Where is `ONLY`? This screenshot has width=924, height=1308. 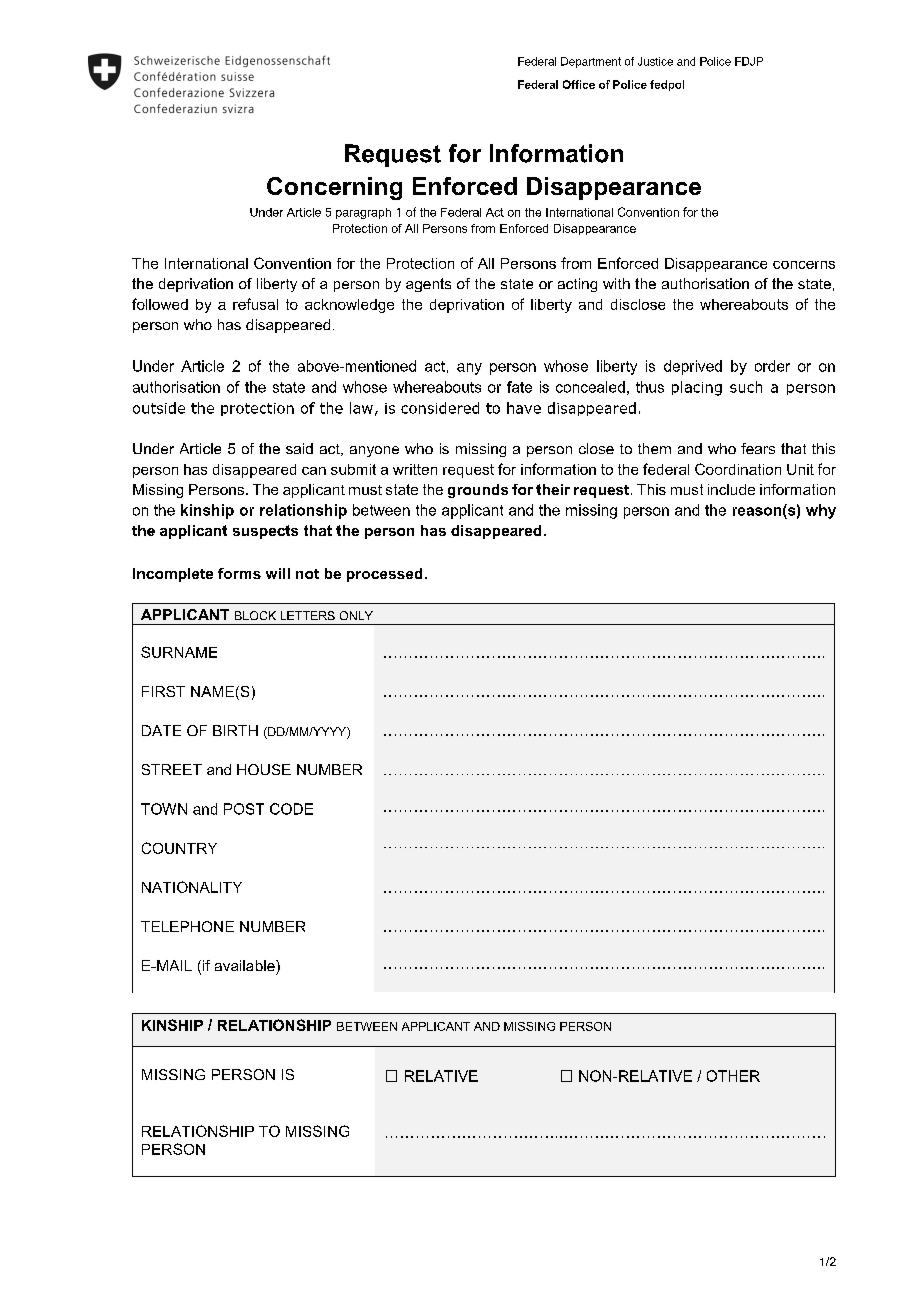 ONLY is located at coordinates (356, 615).
